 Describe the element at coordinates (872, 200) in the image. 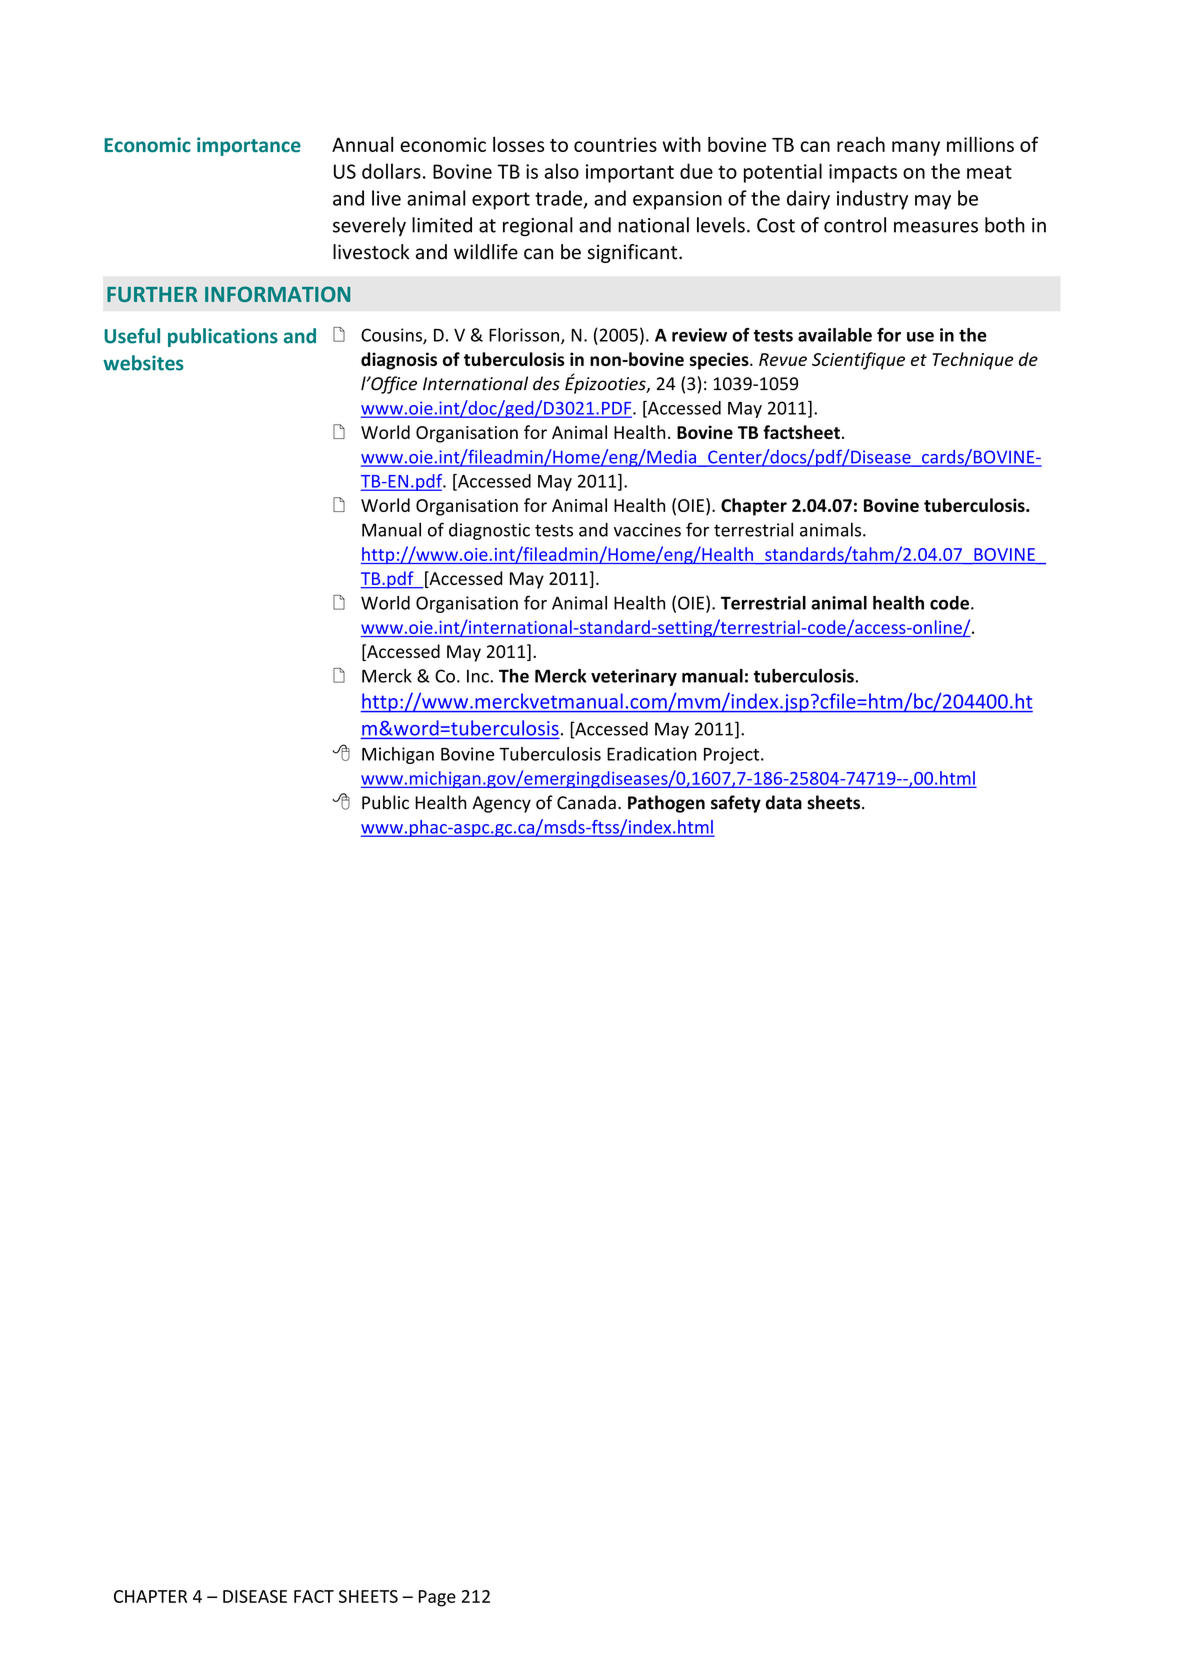

I see `industry` at that location.
